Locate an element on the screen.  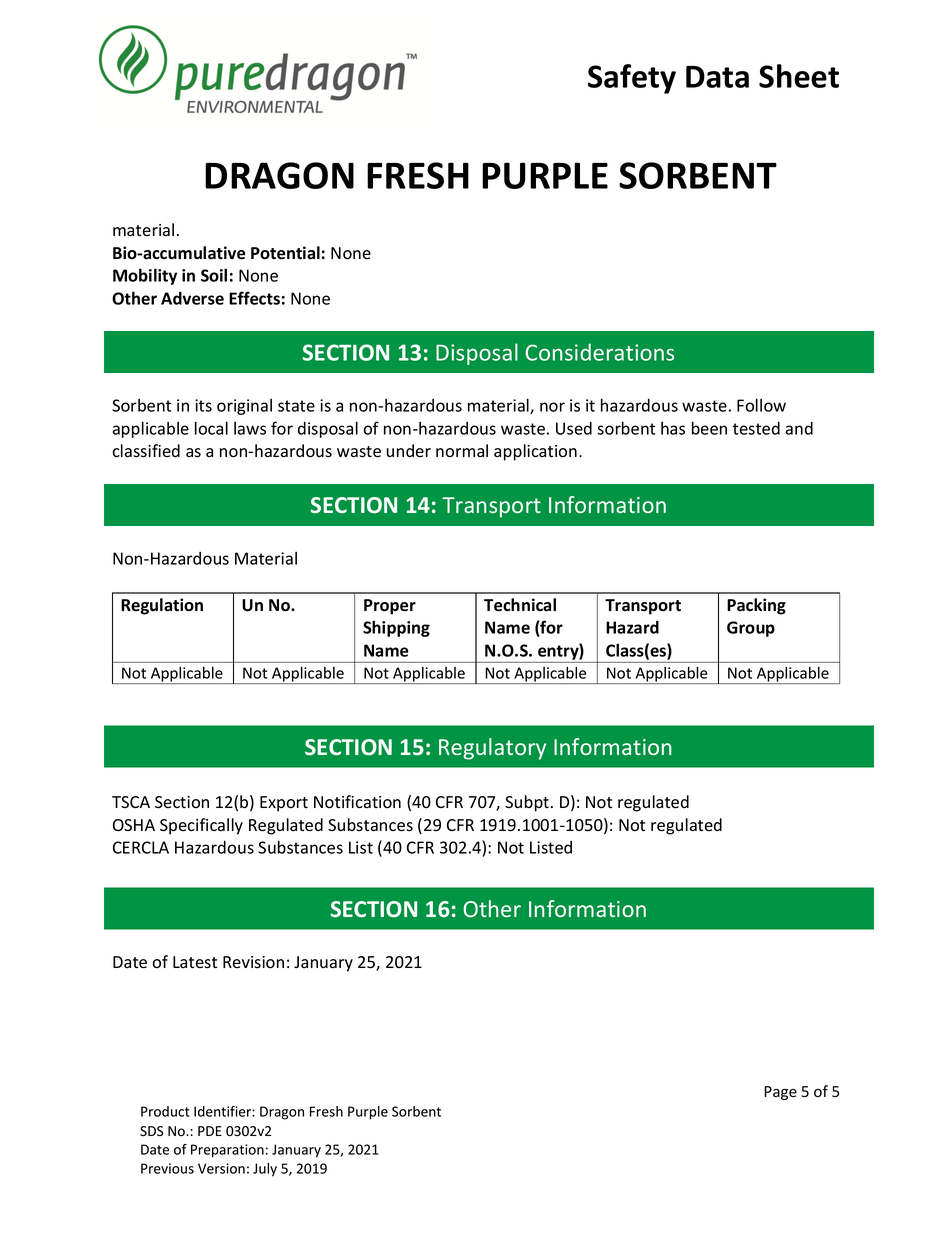
local is located at coordinates (211, 428).
